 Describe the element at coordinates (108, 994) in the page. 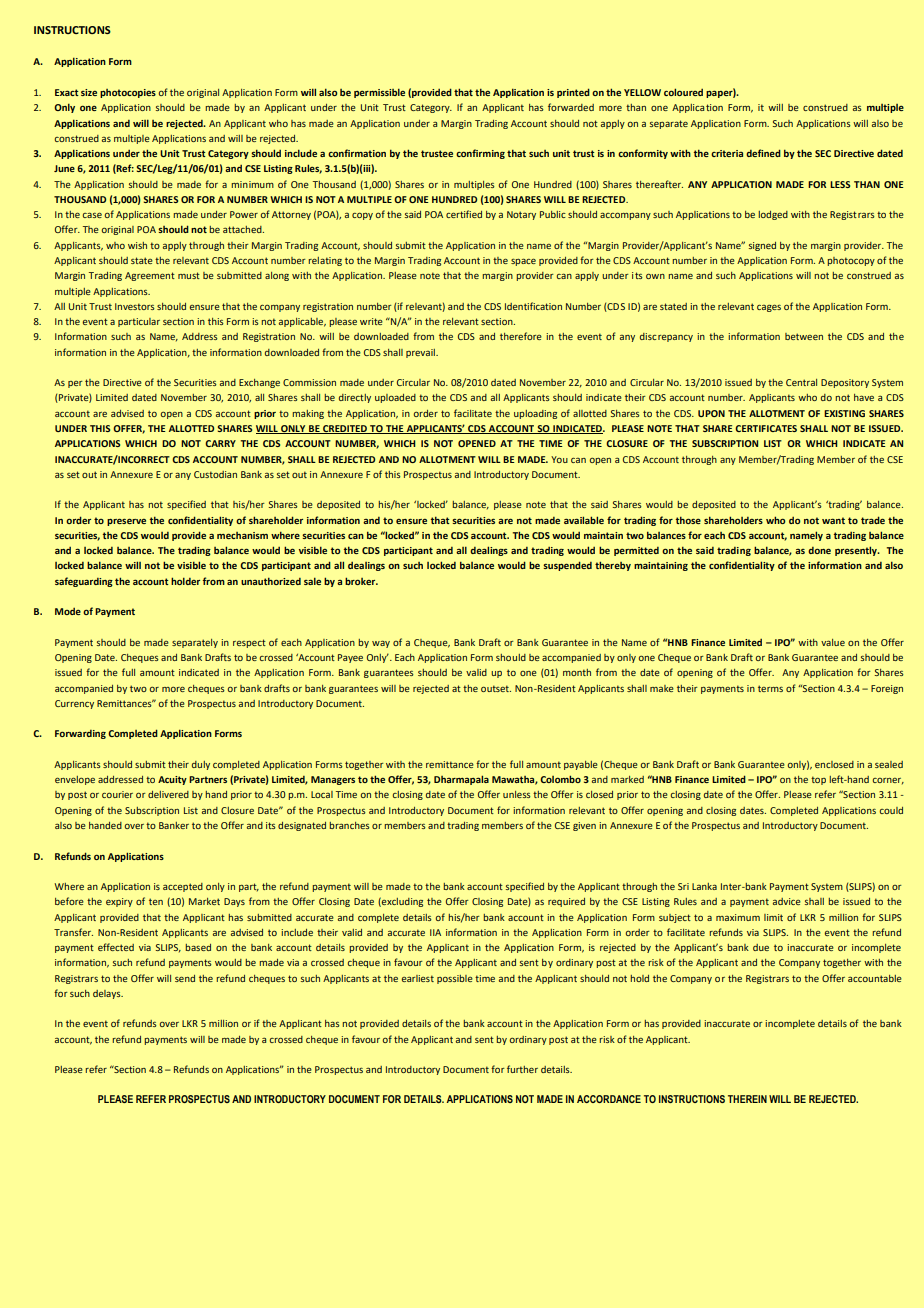

I see `delays` at that location.
